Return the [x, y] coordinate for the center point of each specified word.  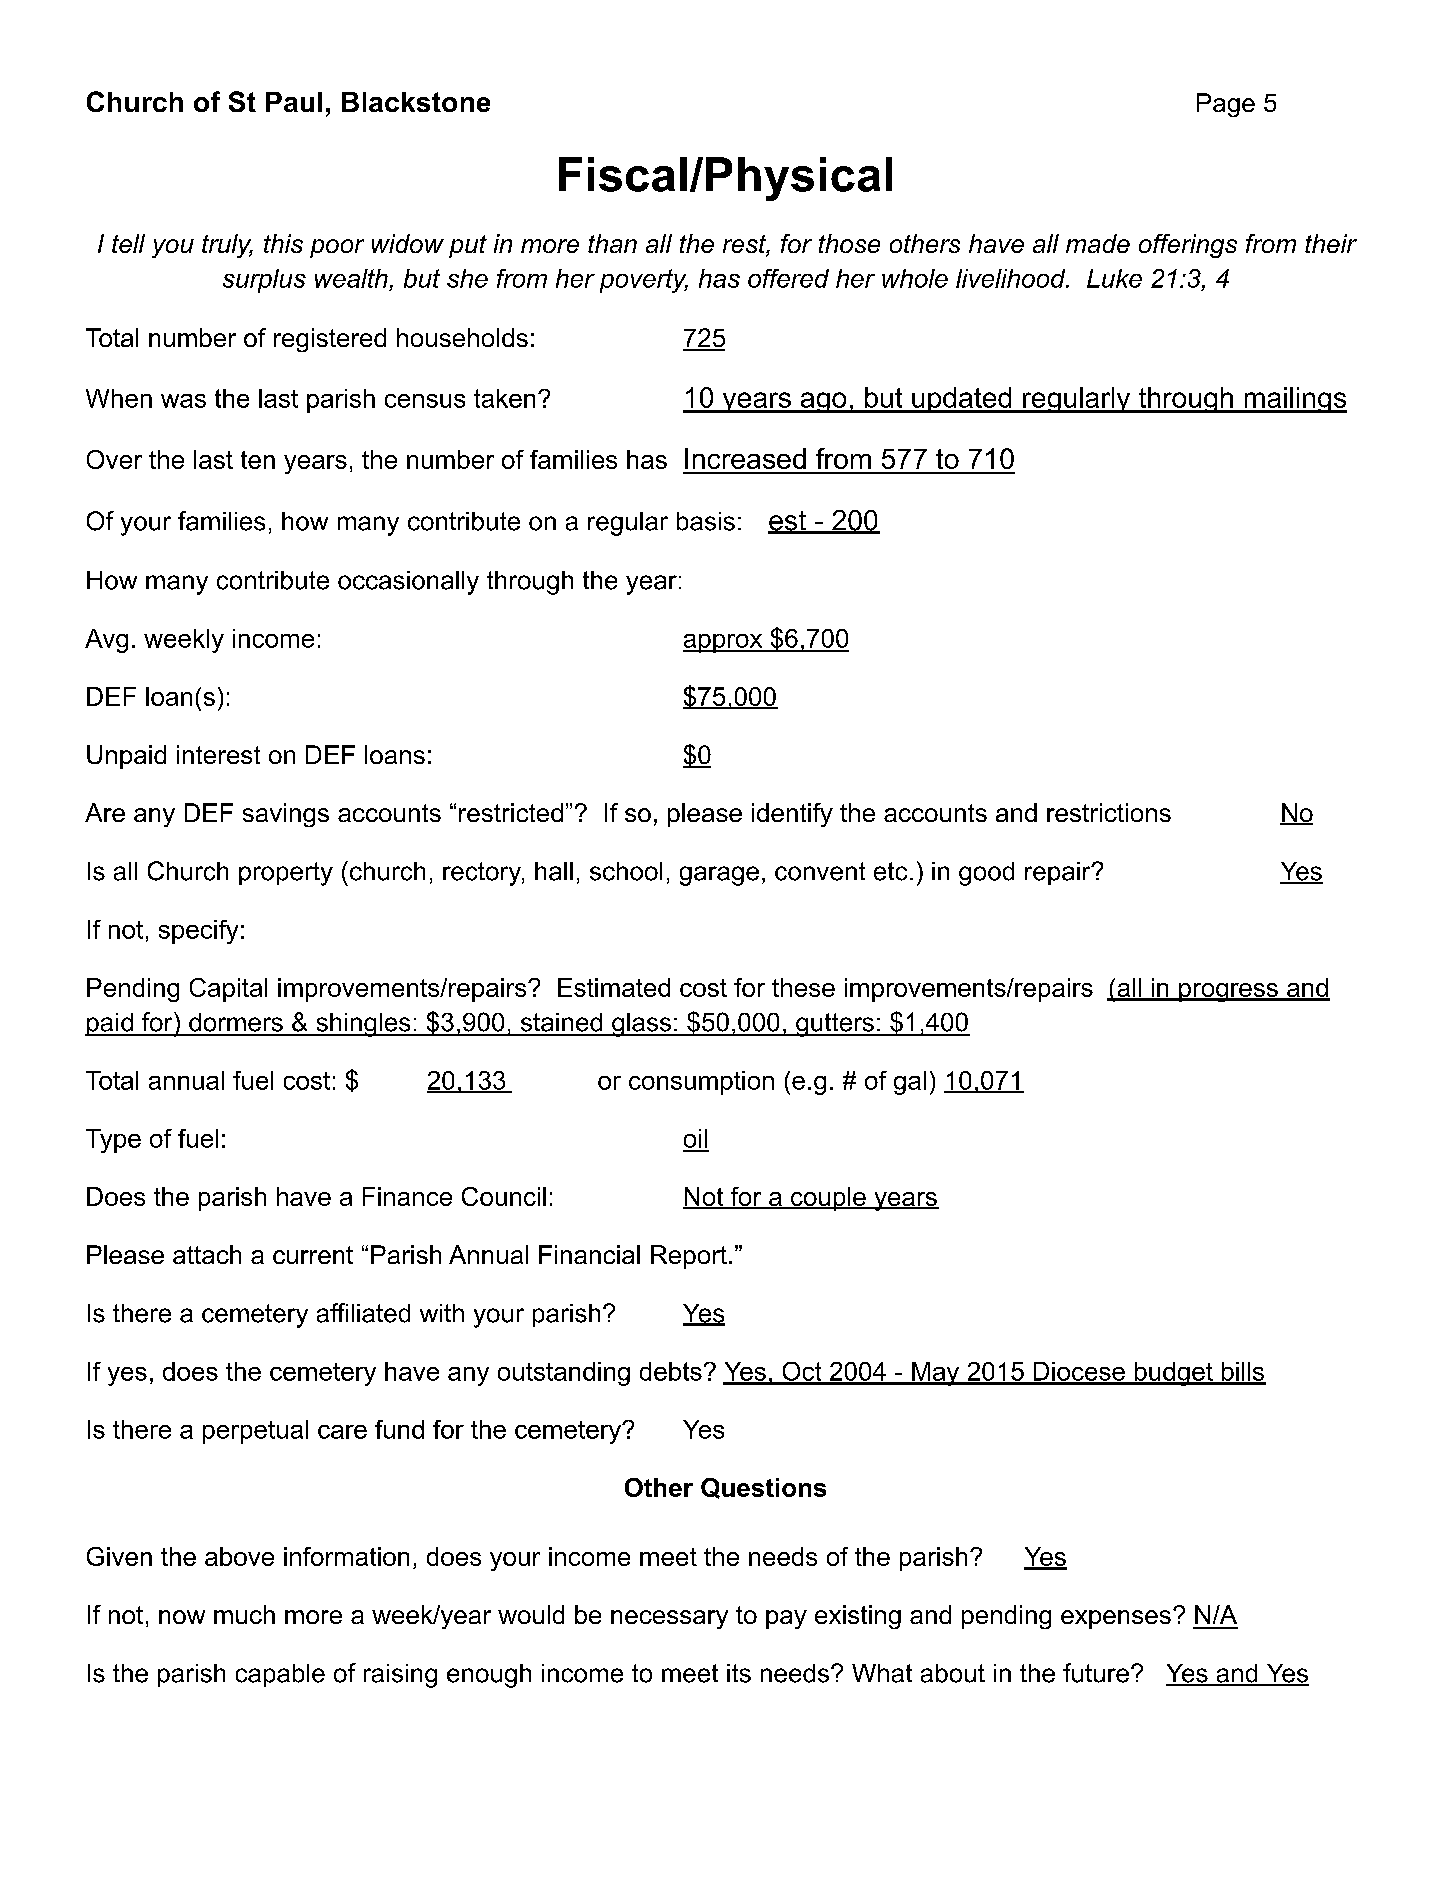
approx [724, 643]
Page [1226, 105]
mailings [1294, 400]
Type [113, 1141]
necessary [669, 1619]
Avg [106, 641]
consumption [701, 1083]
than [612, 243]
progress [1228, 992]
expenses [1116, 1619]
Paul [294, 102]
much [244, 1614]
